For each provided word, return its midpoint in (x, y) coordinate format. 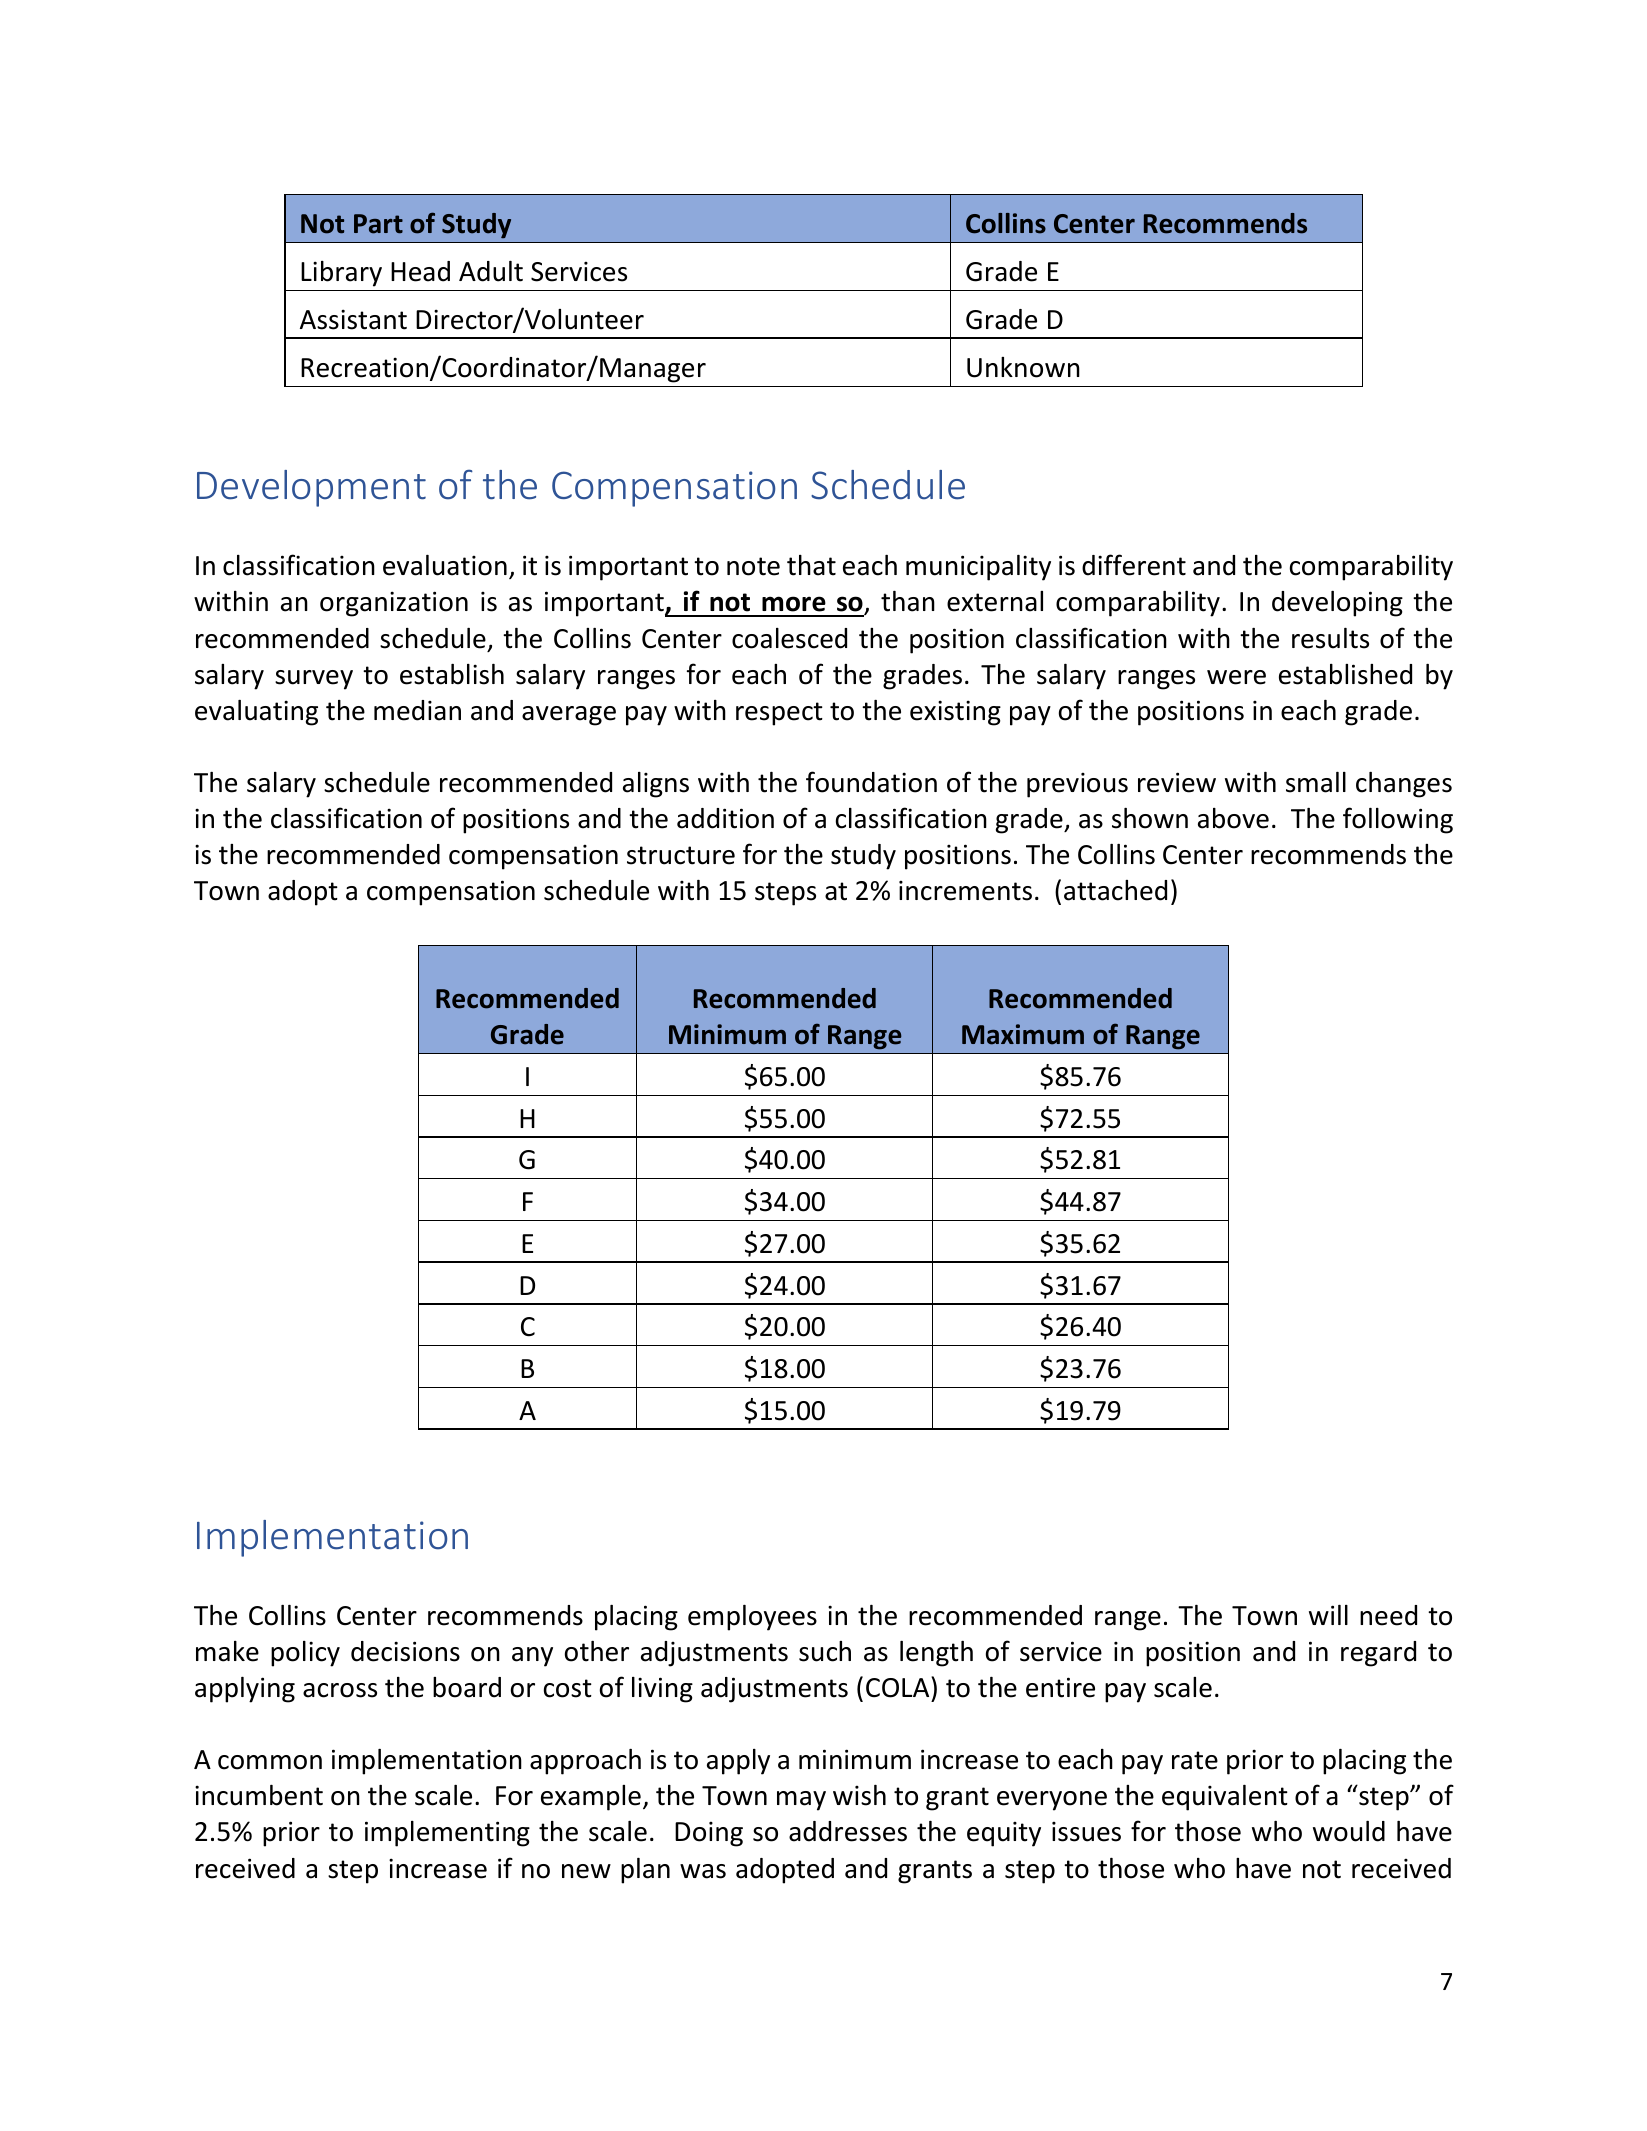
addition (725, 818)
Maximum (1023, 1034)
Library (341, 274)
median (417, 710)
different (1134, 565)
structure (681, 855)
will (1328, 1615)
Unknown (1023, 367)
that (811, 565)
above (1233, 818)
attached (1115, 890)
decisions (405, 1651)
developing (1337, 604)
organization (394, 604)
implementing (447, 1834)
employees (752, 1618)
